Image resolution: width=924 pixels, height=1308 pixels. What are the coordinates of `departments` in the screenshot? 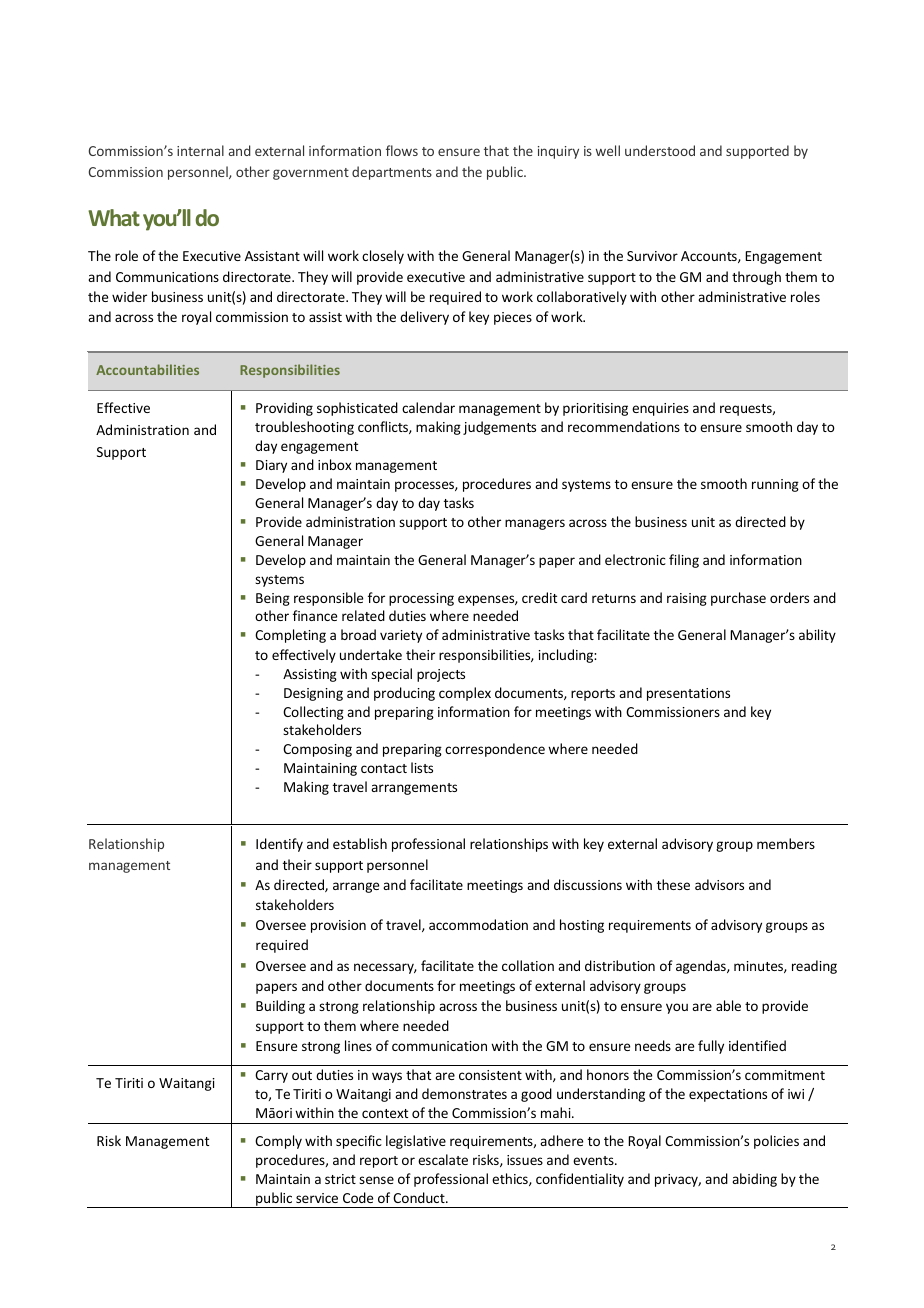 It's located at (392, 173).
